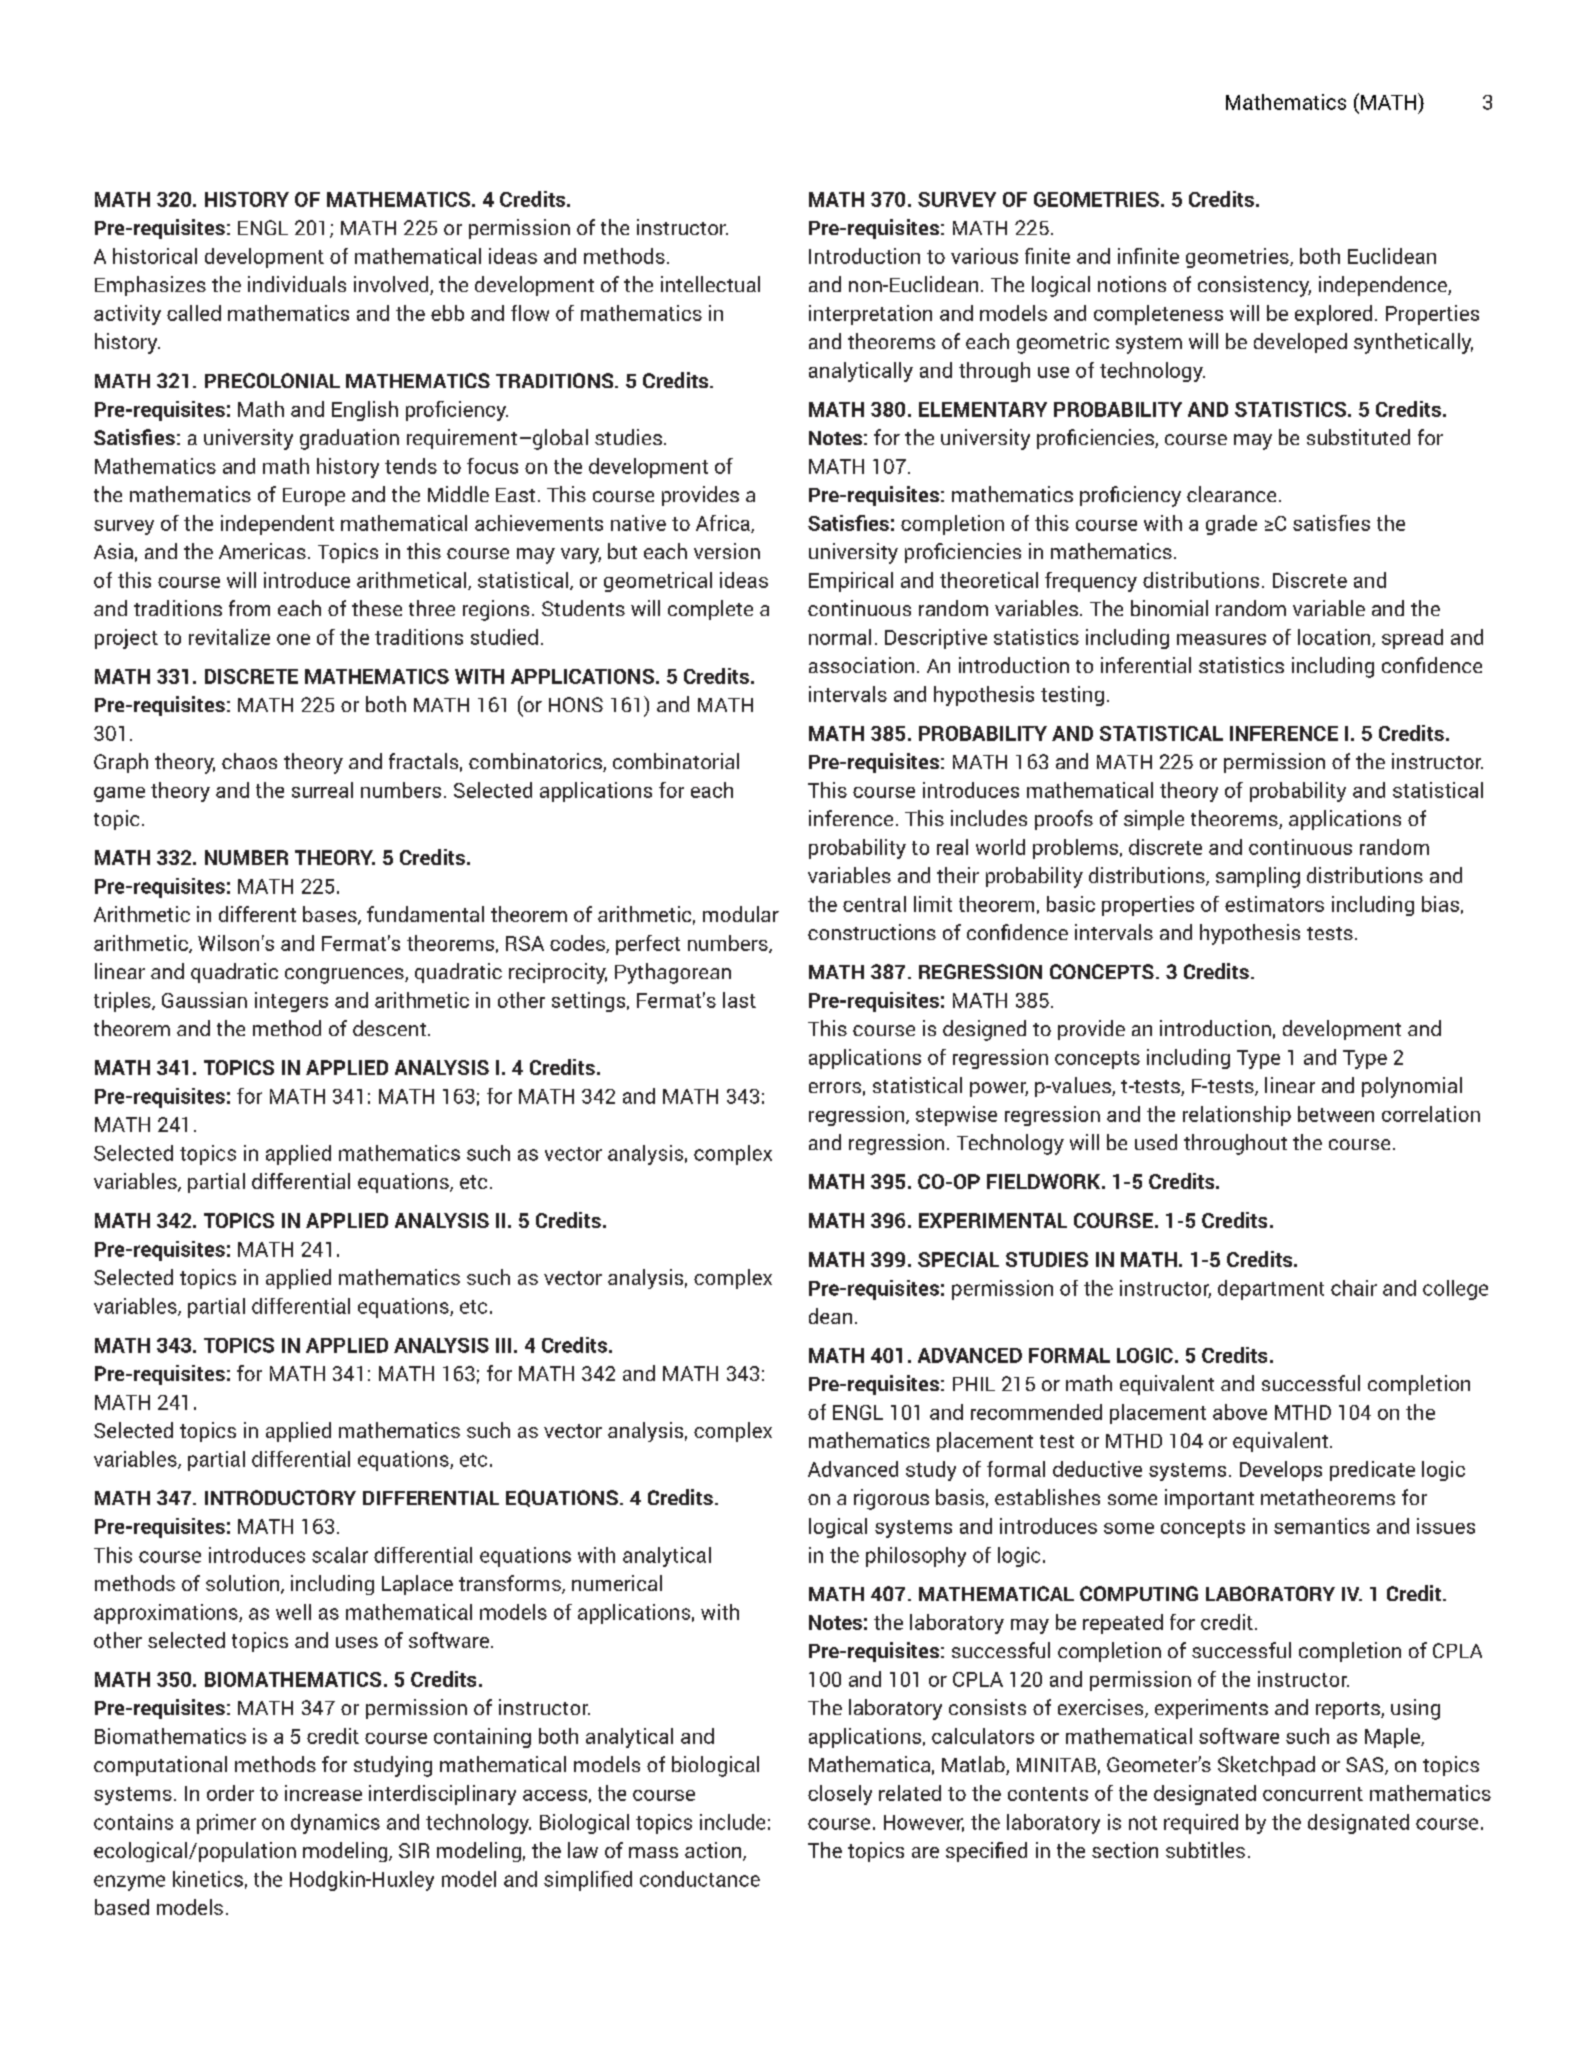 The height and width of the screenshot is (2053, 1587). Describe the element at coordinates (226, 1824) in the screenshot. I see `primer` at that location.
